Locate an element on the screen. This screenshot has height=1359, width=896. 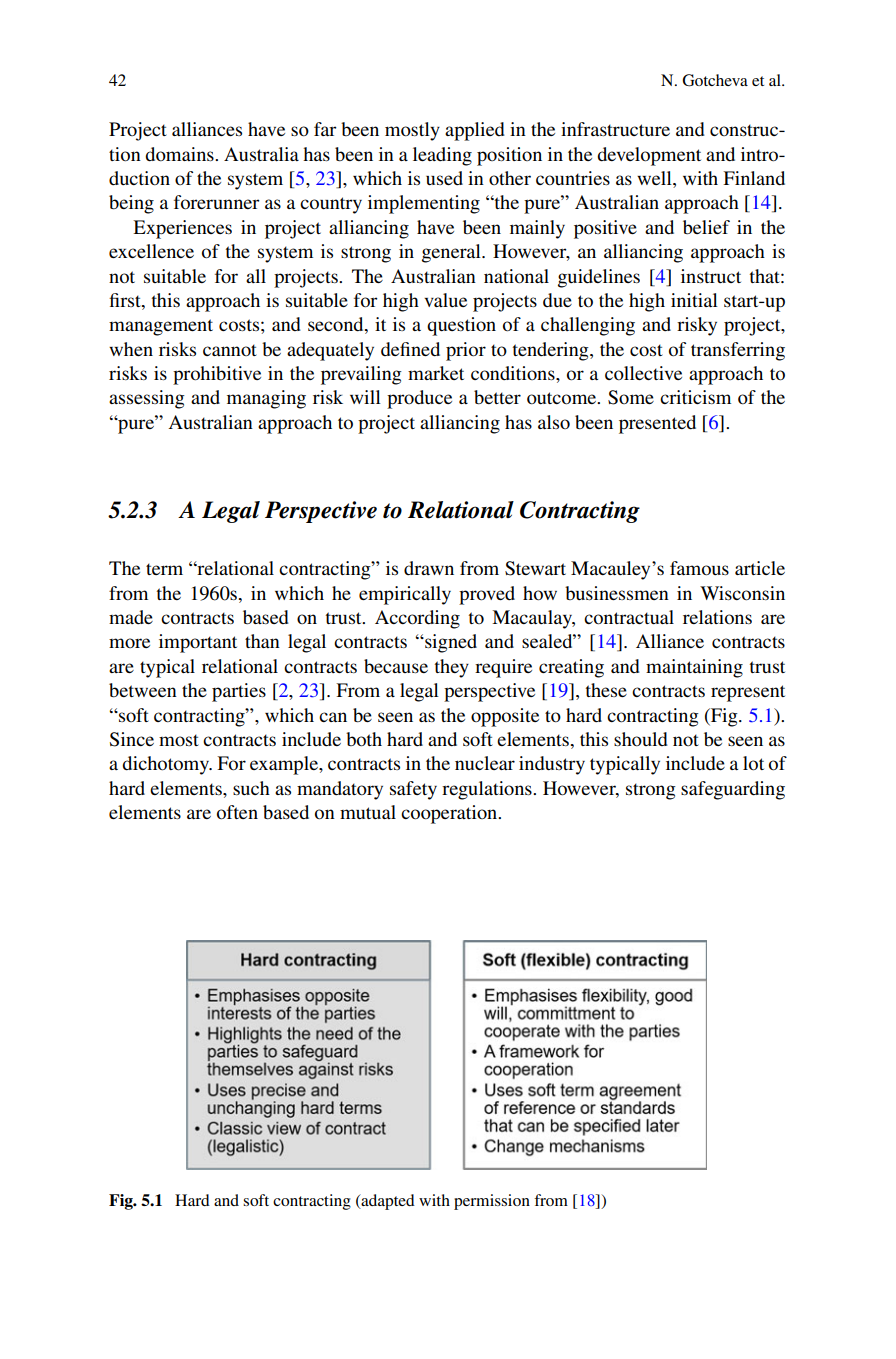
often is located at coordinates (237, 812).
